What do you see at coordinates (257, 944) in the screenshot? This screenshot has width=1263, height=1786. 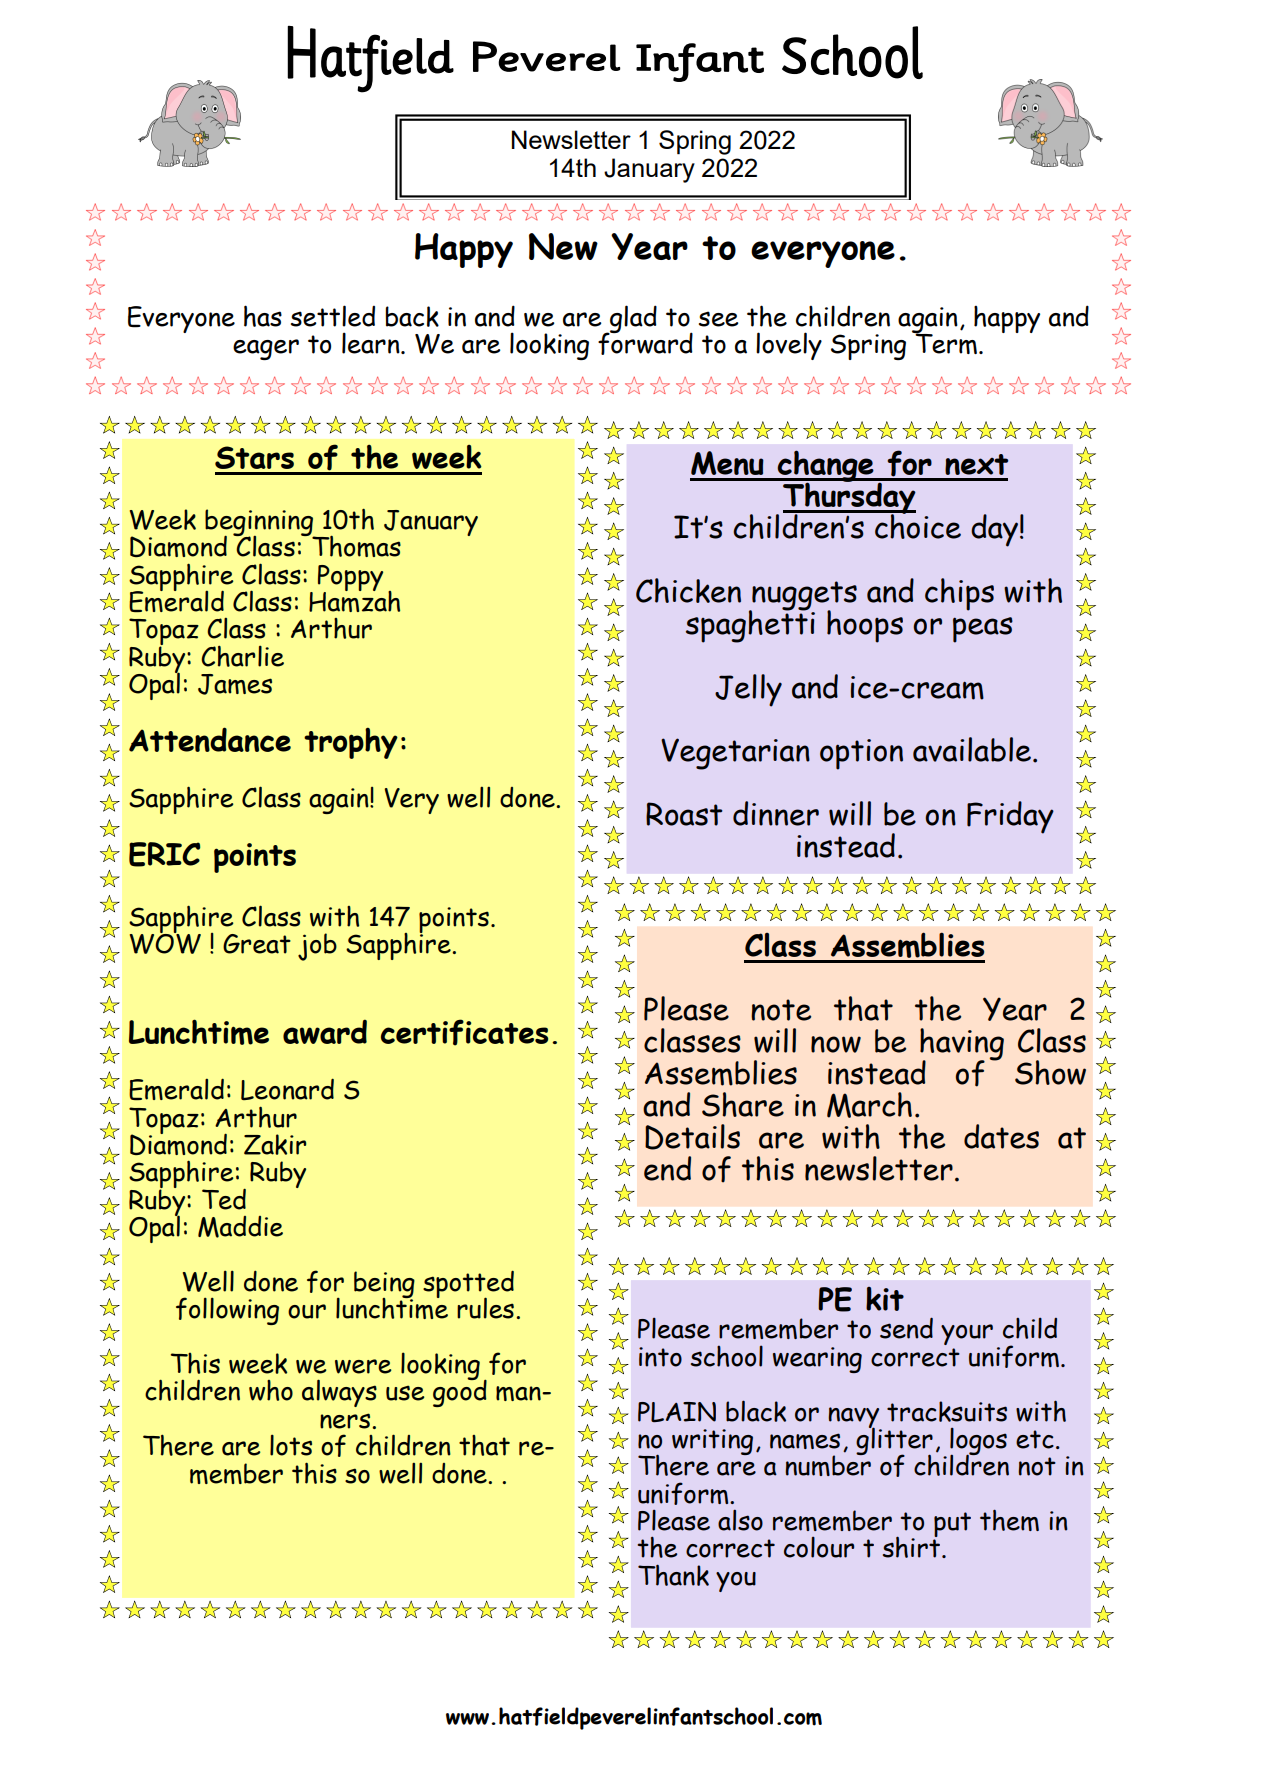 I see `Great` at bounding box center [257, 944].
